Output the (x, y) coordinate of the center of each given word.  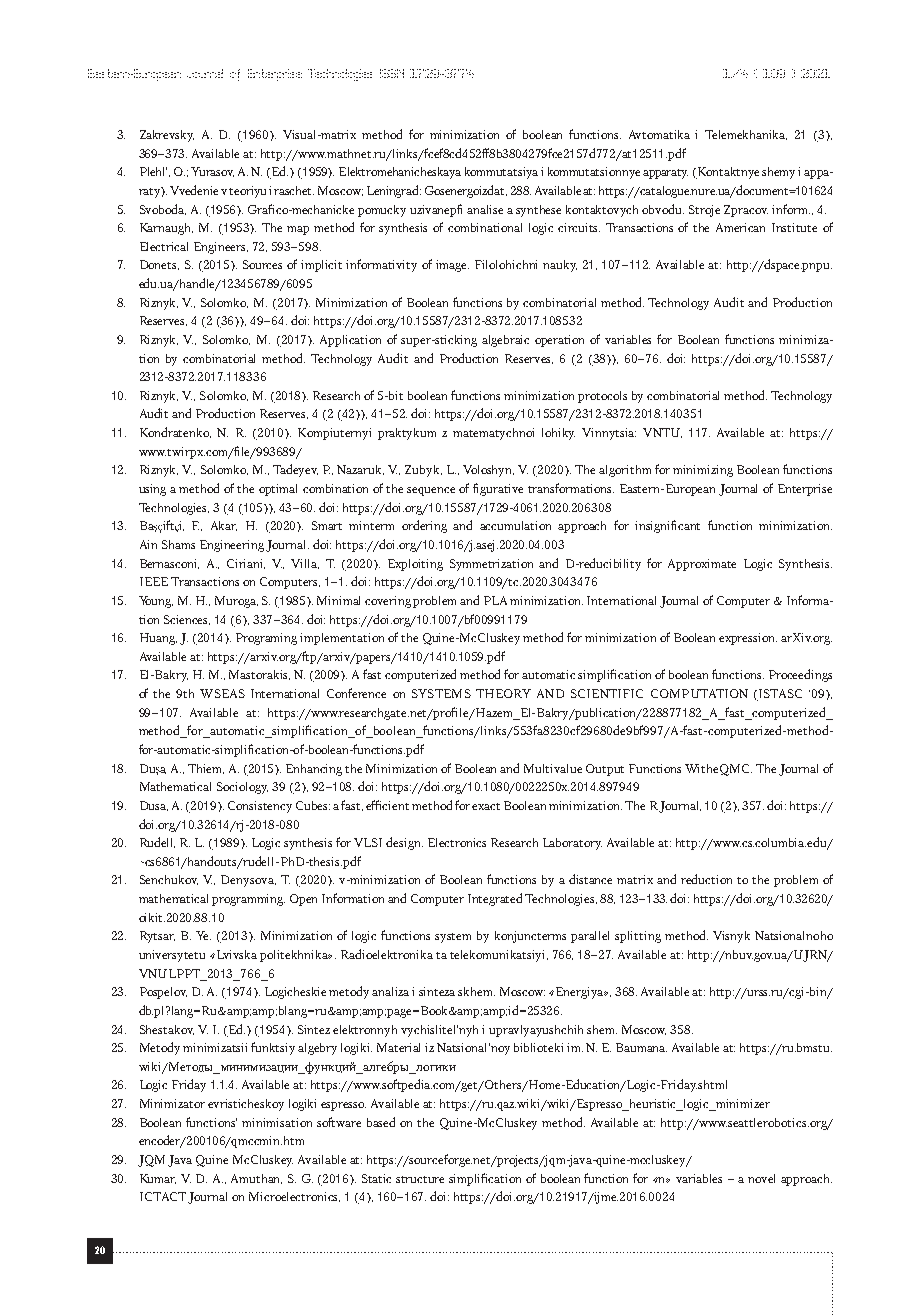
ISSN (392, 73)
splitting (638, 937)
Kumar (158, 1179)
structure (420, 1179)
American (740, 227)
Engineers (221, 248)
